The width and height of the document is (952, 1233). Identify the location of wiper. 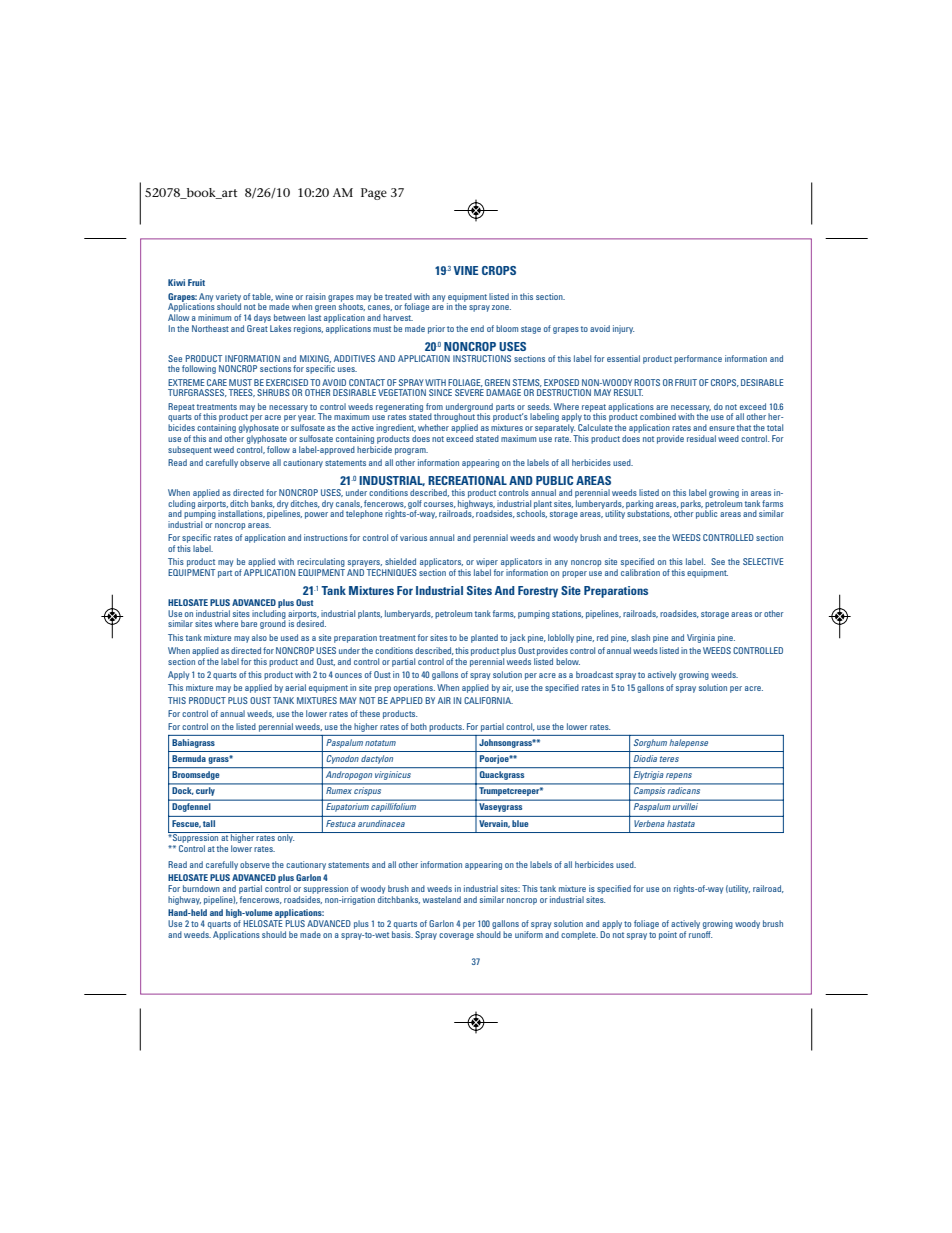
(487, 564).
